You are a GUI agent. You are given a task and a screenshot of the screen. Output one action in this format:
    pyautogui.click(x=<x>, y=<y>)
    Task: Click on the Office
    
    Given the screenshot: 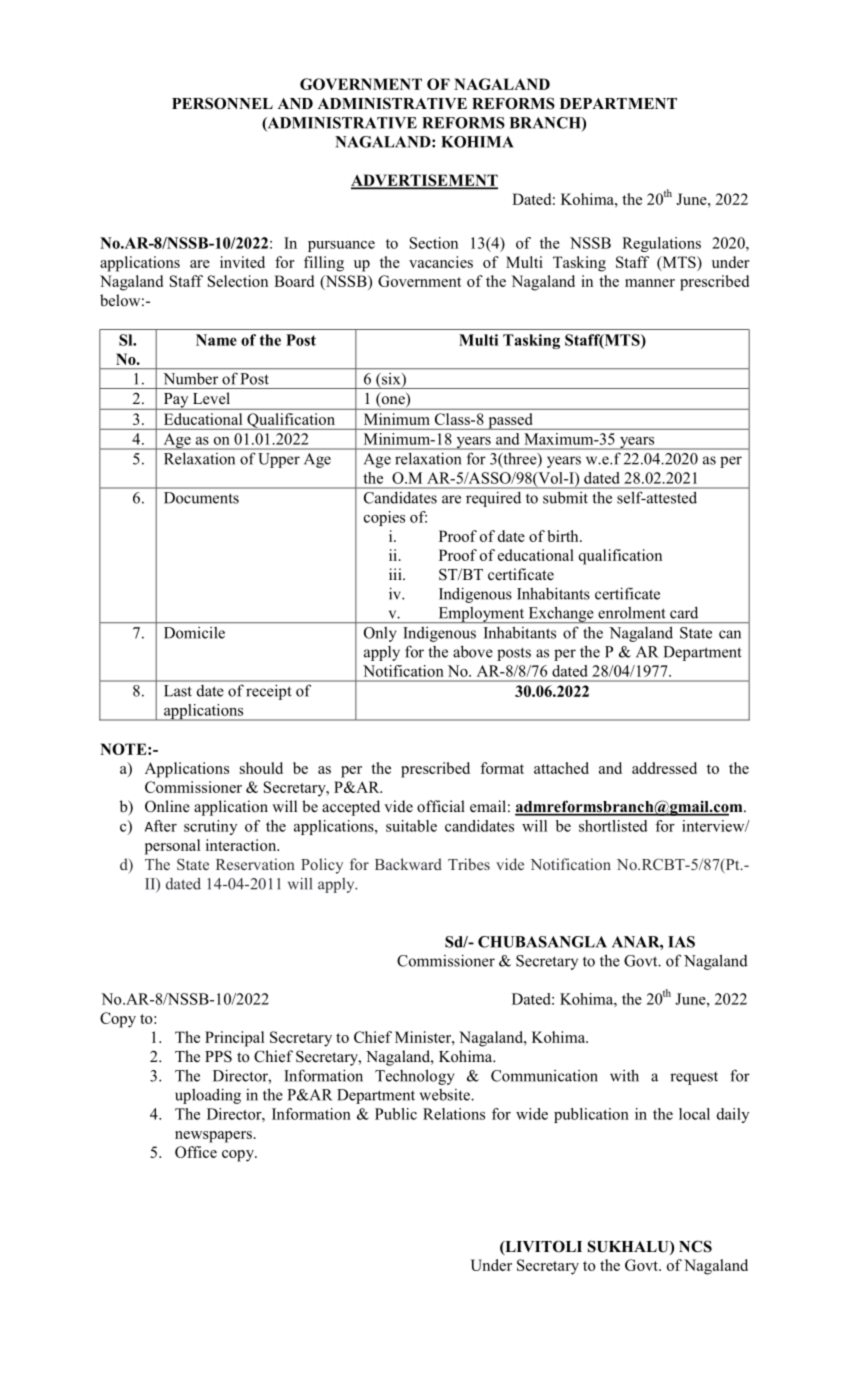 What is the action you would take?
    pyautogui.click(x=196, y=1152)
